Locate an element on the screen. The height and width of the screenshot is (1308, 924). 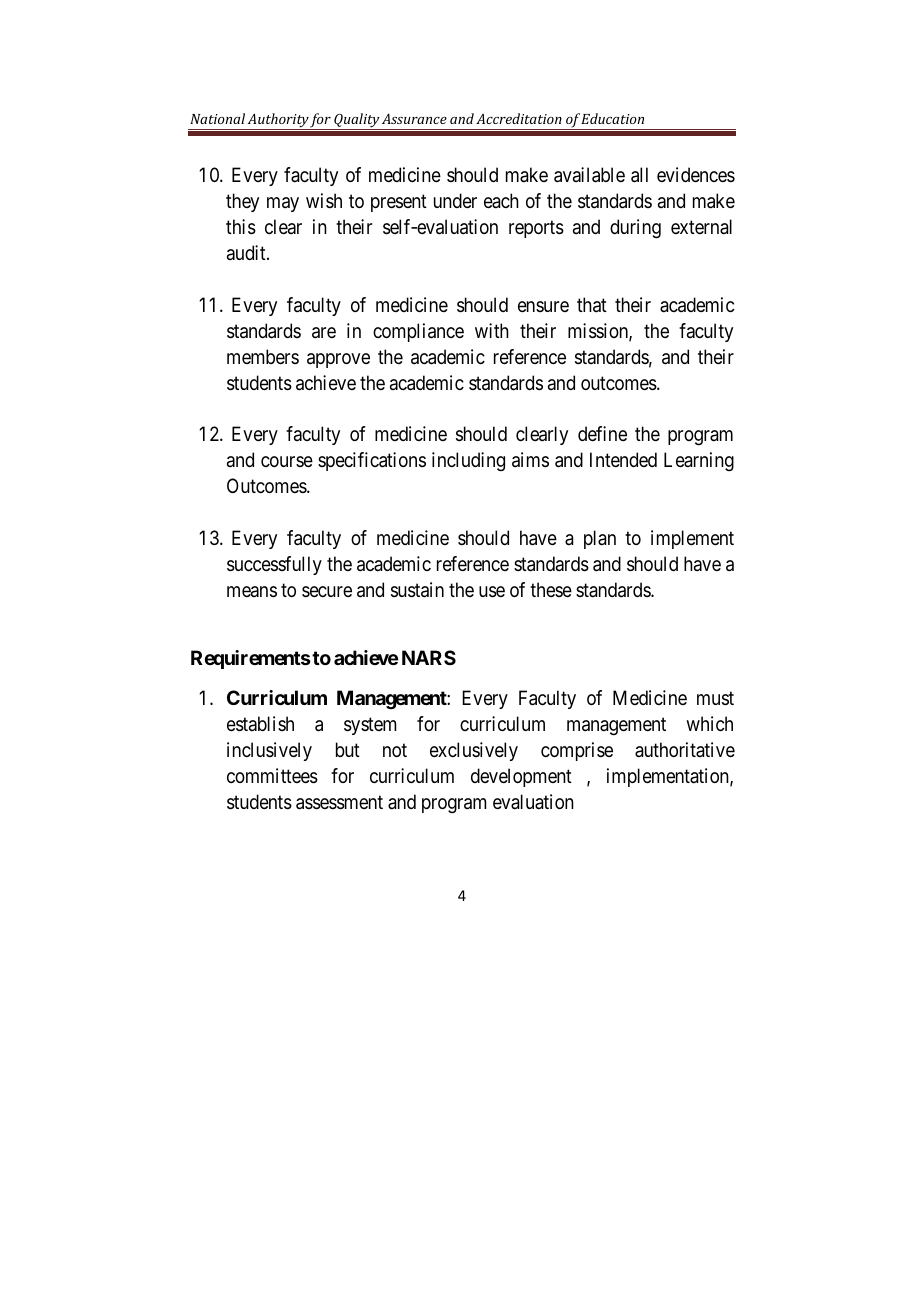
Learning is located at coordinates (699, 461).
